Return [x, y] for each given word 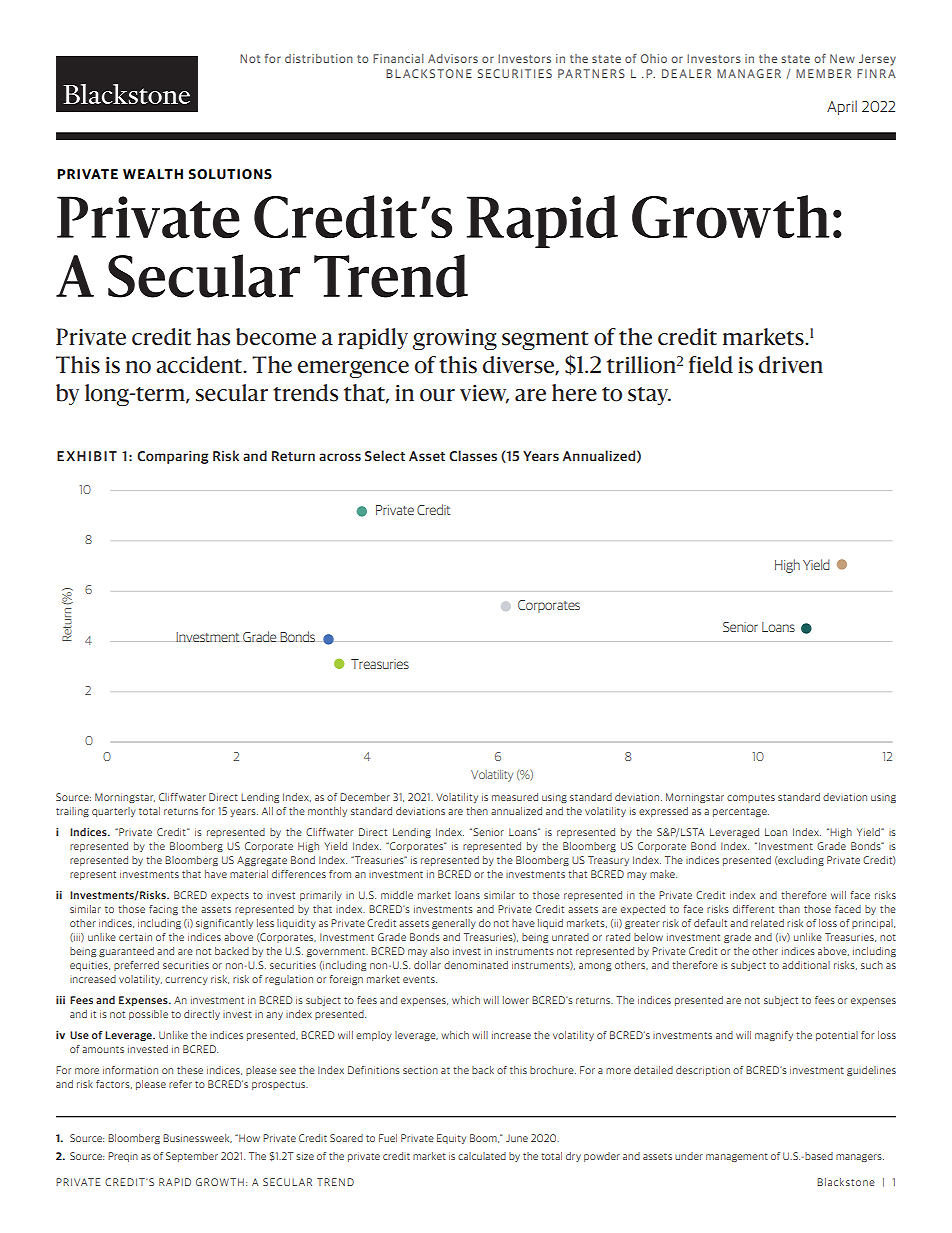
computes [751, 798]
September [192, 1157]
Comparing [172, 457]
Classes [473, 455]
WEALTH [153, 174]
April [842, 107]
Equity [451, 1139]
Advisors [453, 58]
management [737, 1157]
